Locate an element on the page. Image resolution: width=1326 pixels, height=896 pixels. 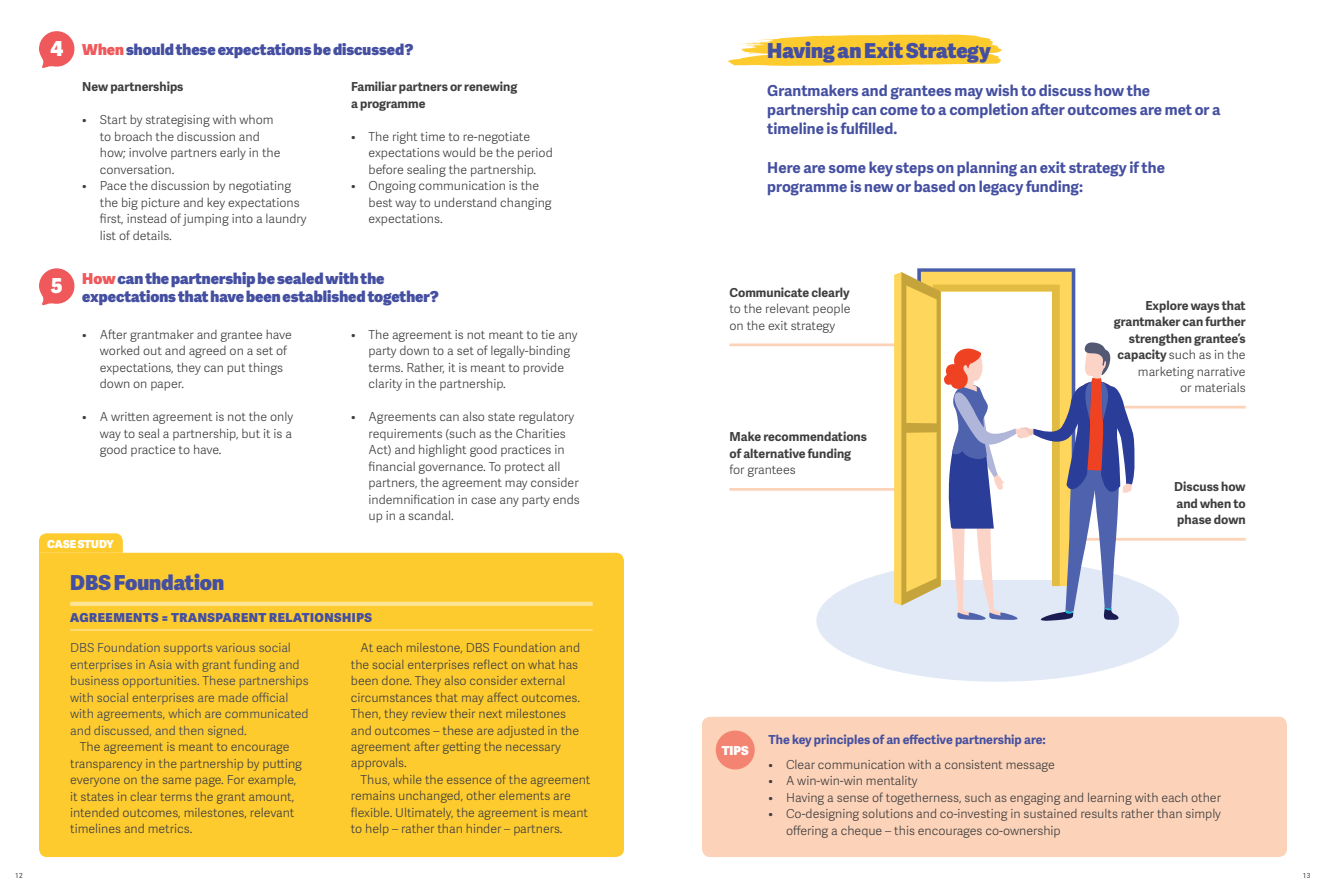
completion is located at coordinates (989, 110).
